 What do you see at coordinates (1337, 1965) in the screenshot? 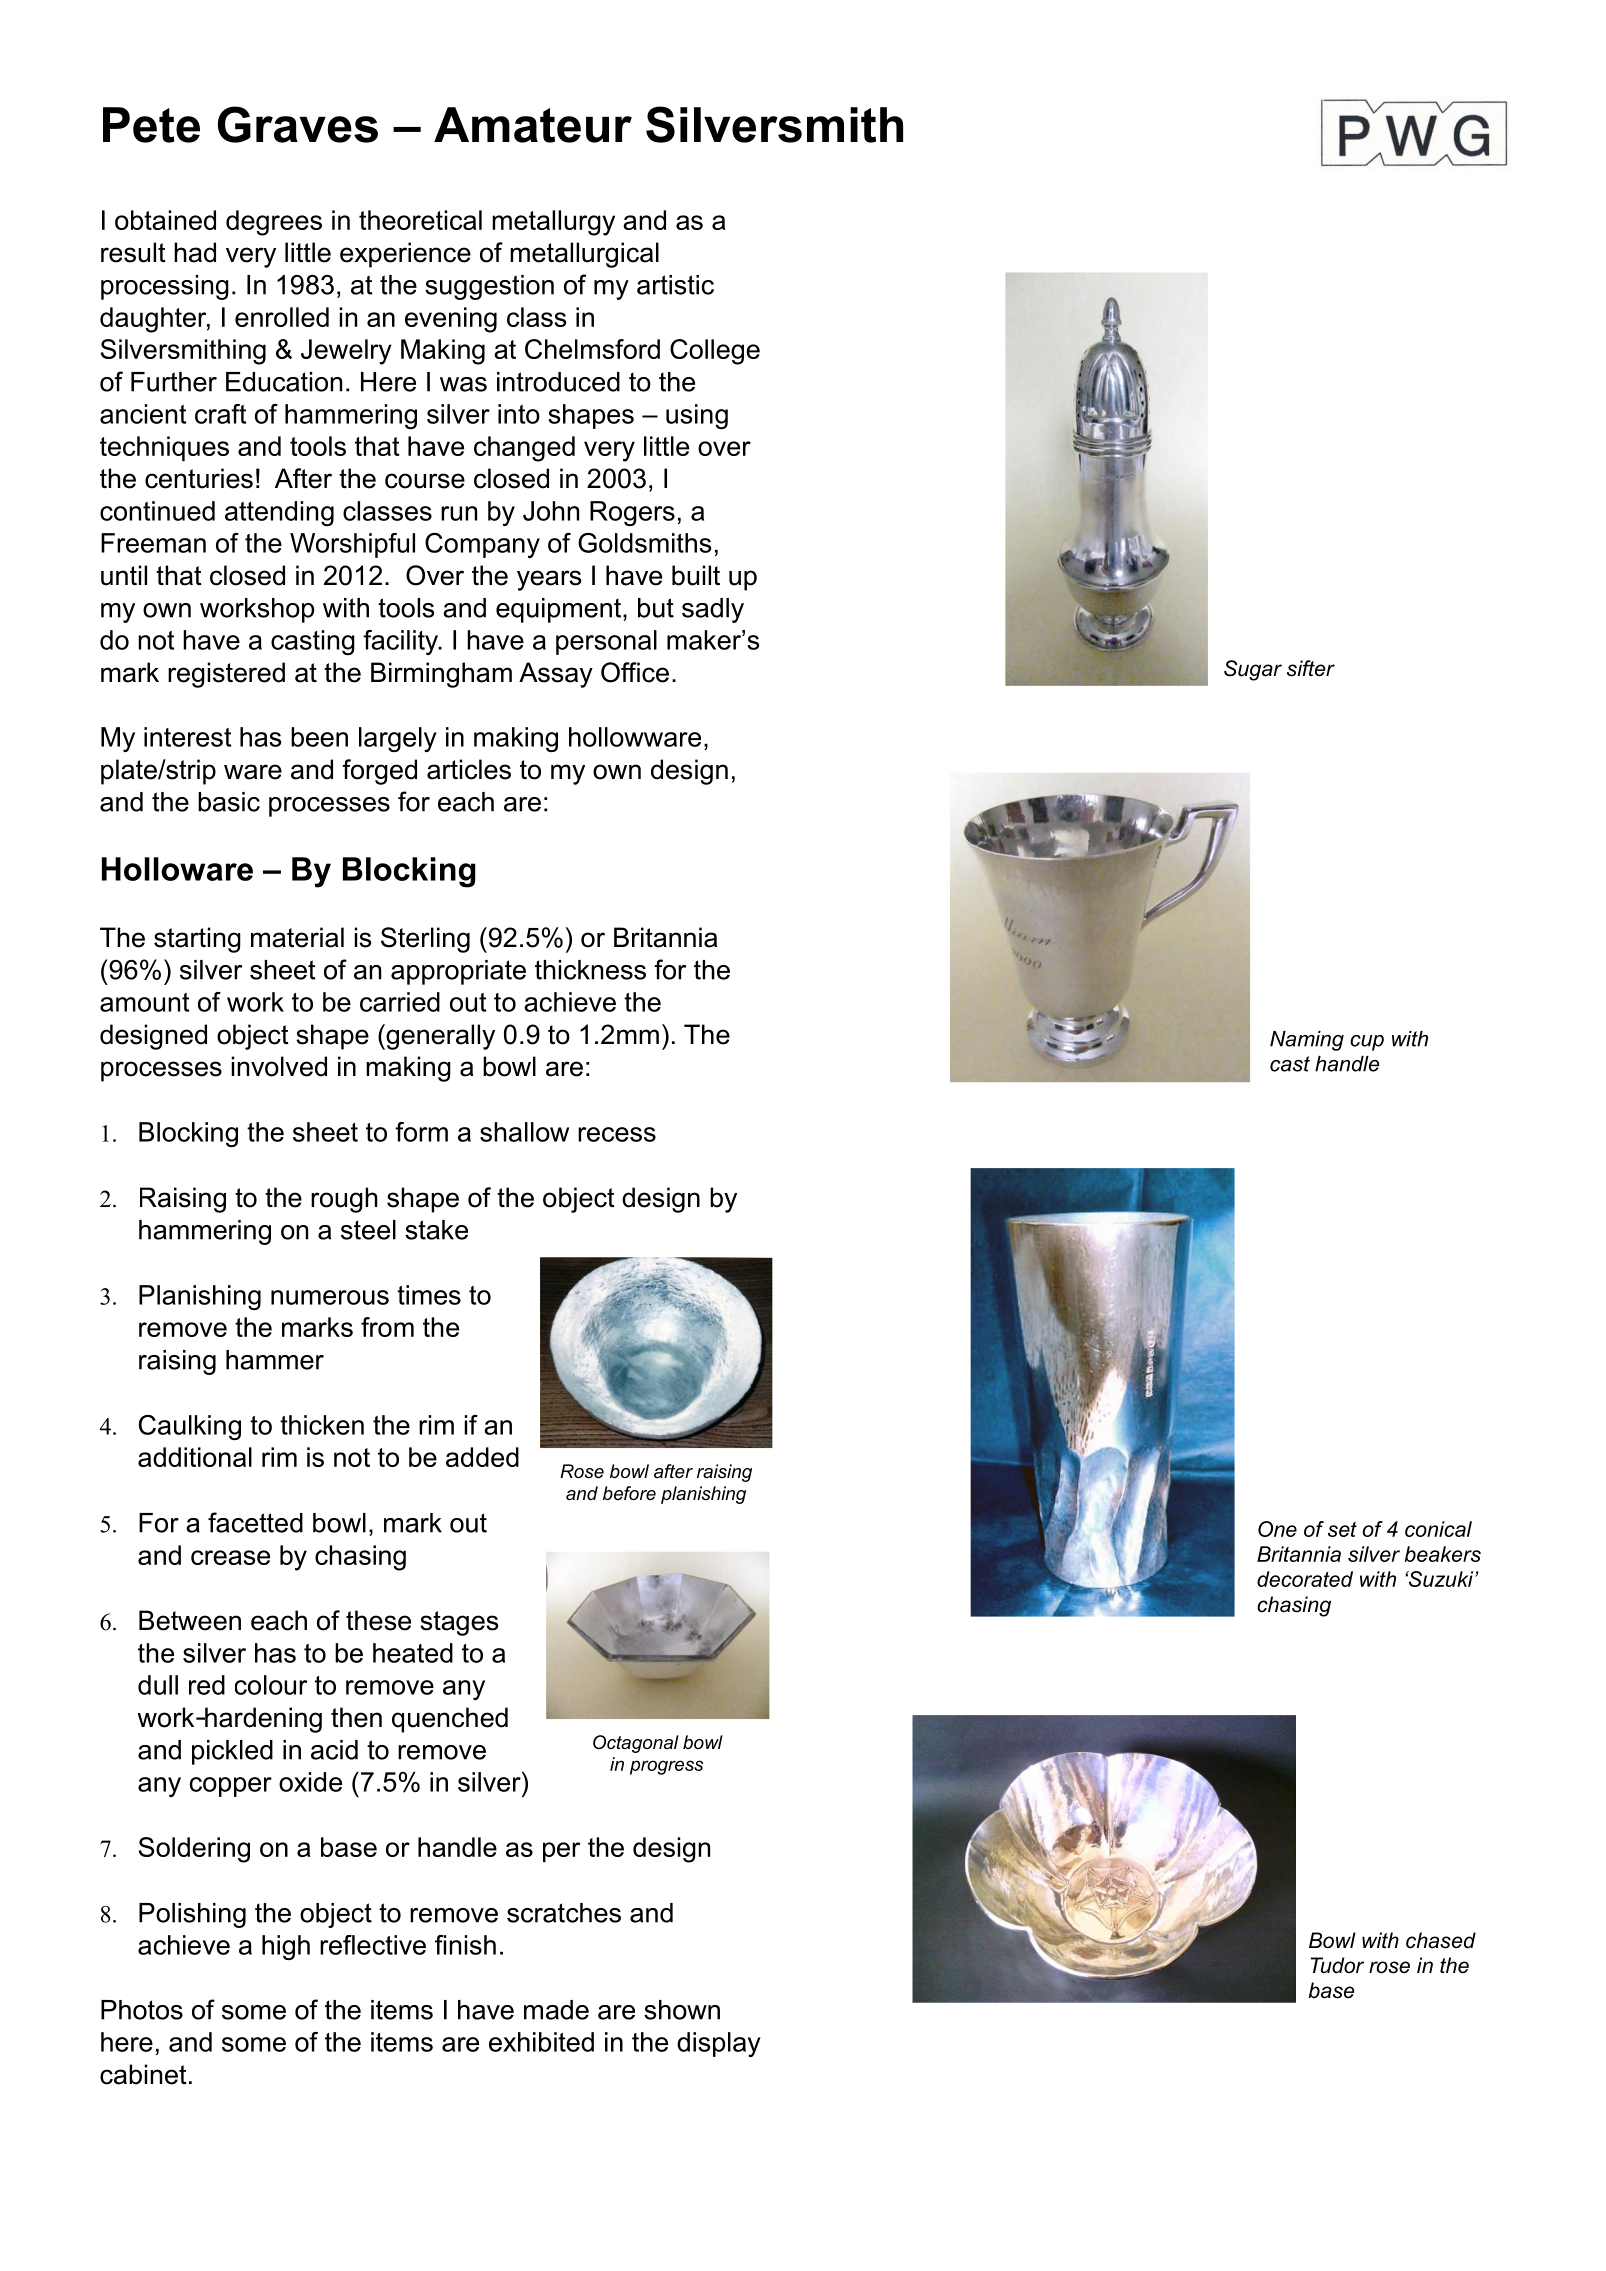
I see `Tudor` at bounding box center [1337, 1965].
